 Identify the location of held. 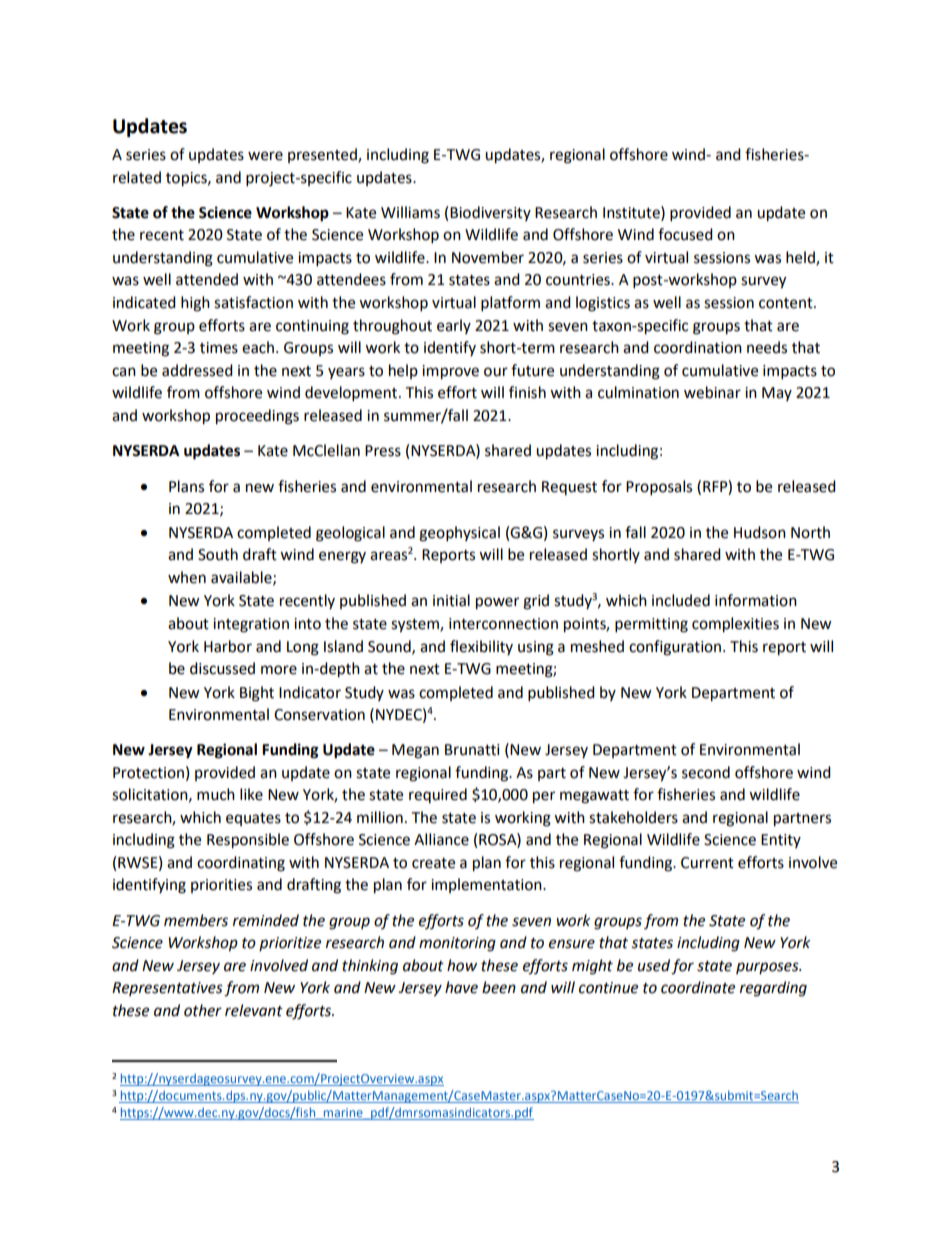
(801, 258).
